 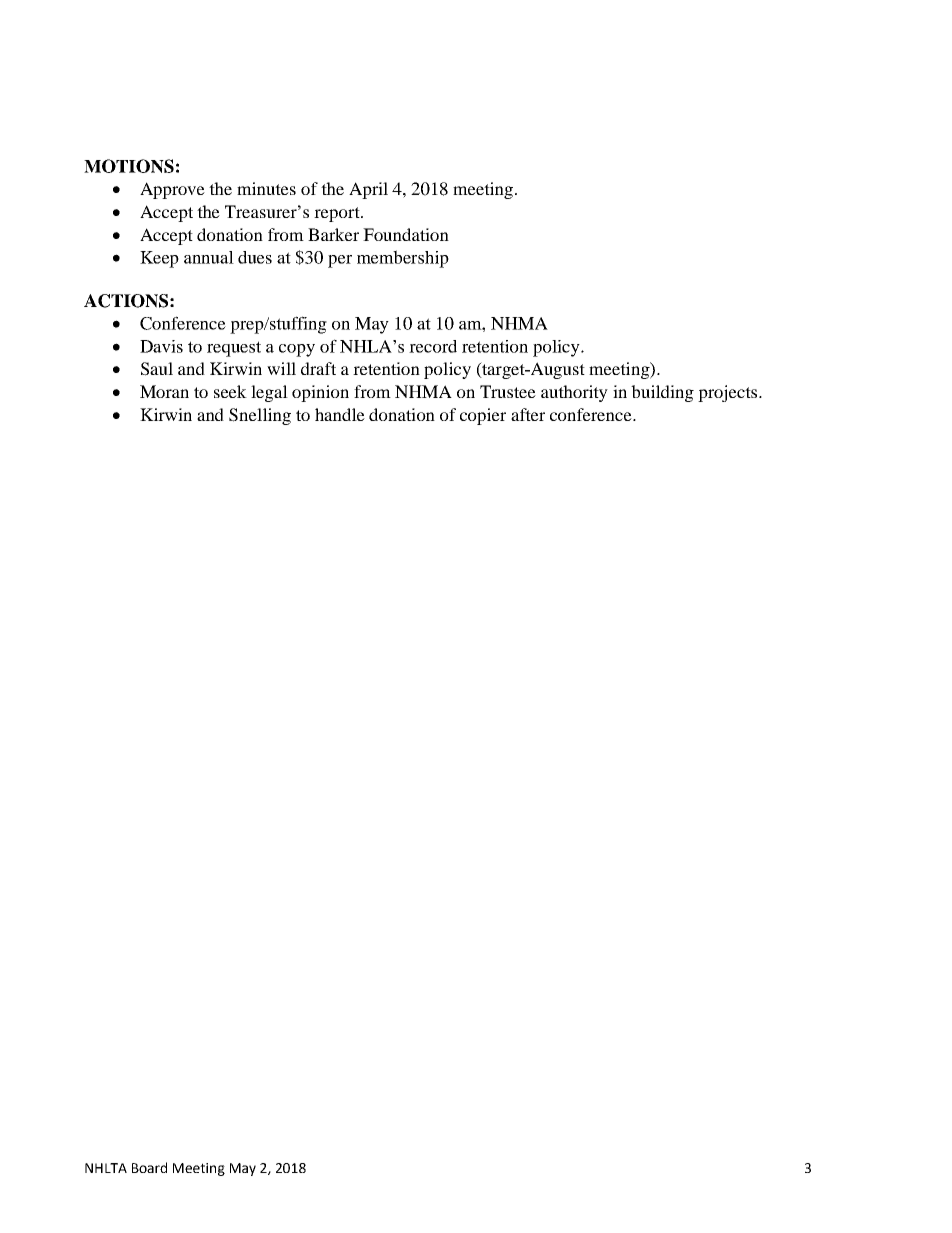 I want to click on building, so click(x=662, y=393).
